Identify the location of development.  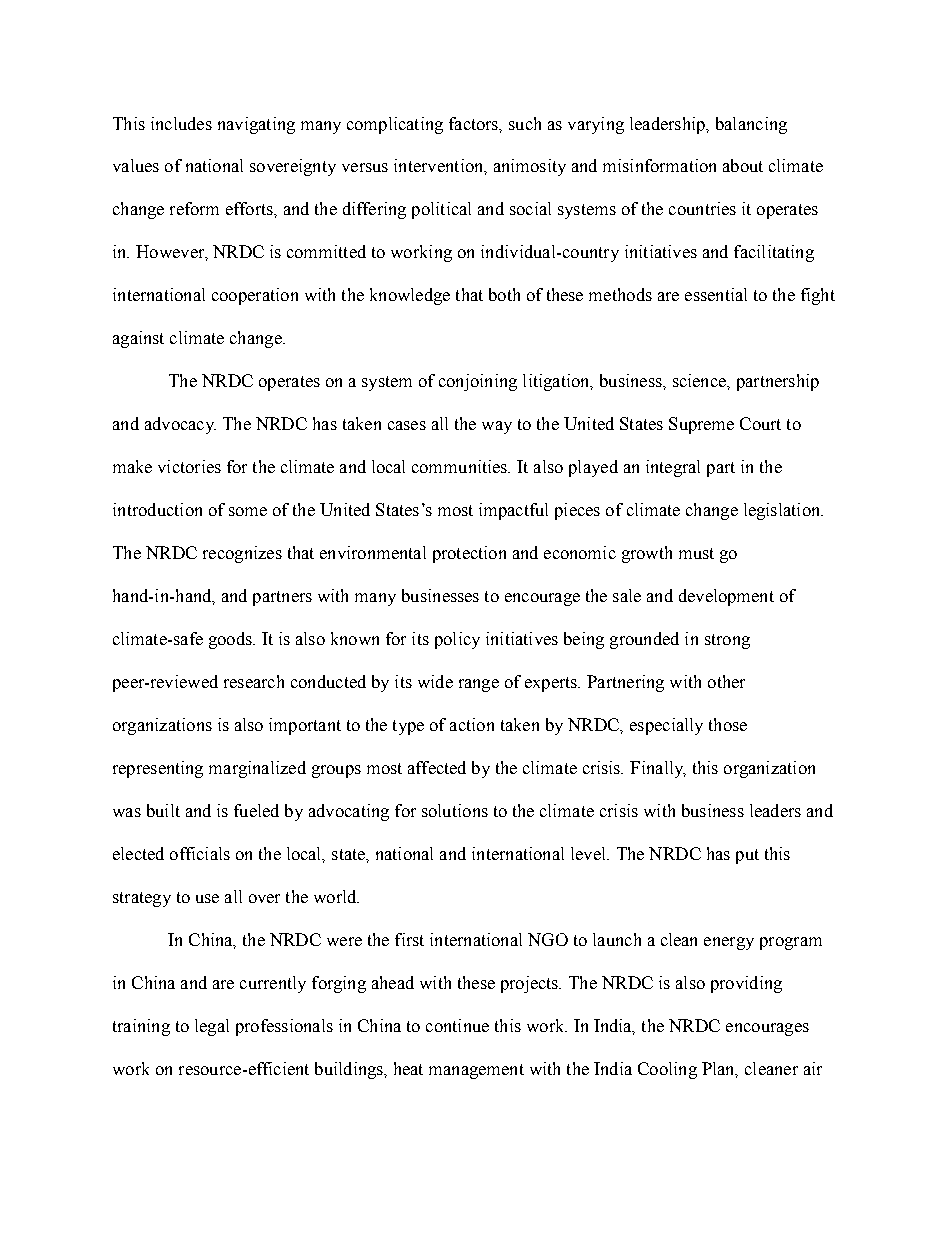
(726, 597).
